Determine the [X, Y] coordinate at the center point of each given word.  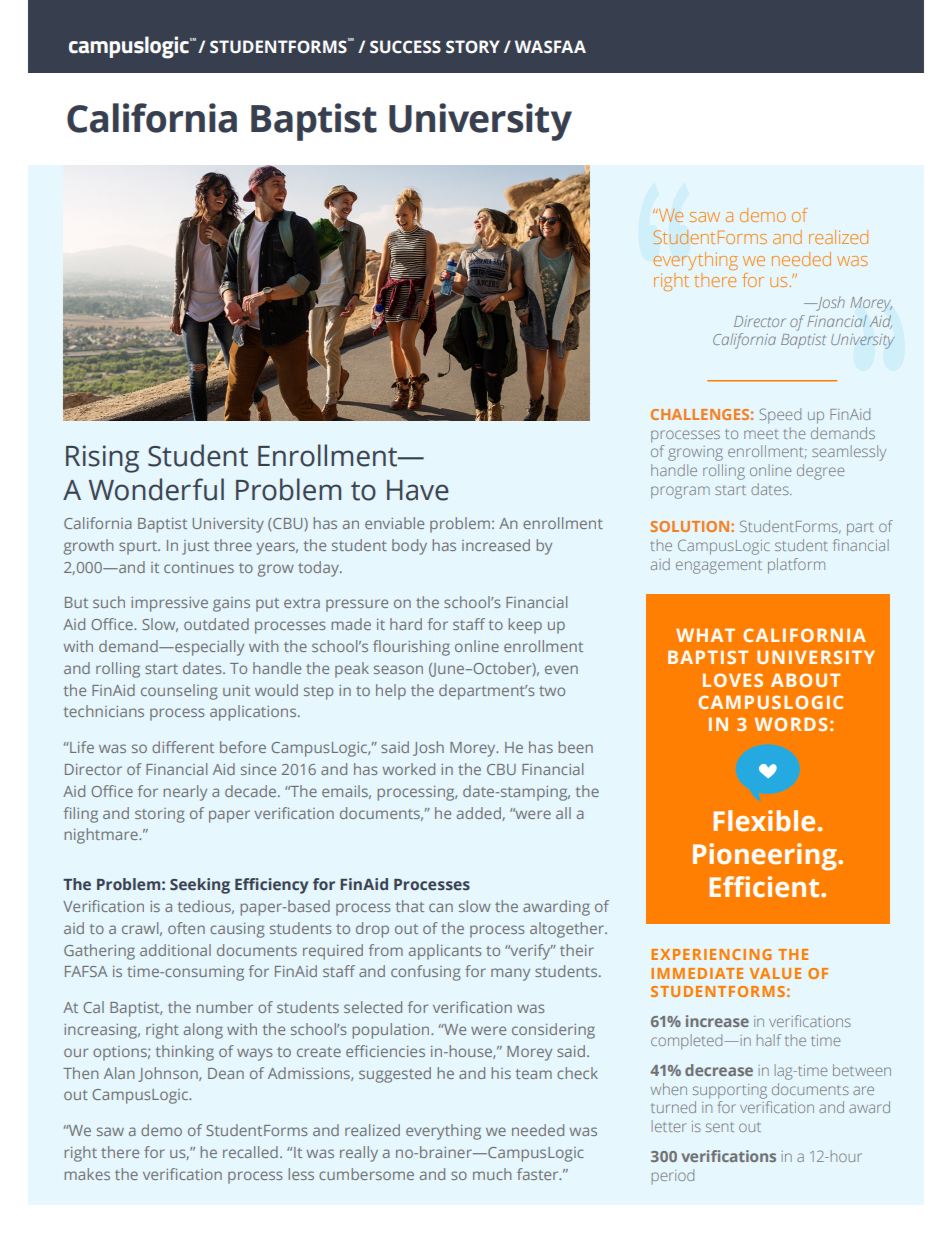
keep [525, 626]
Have [418, 490]
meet [761, 434]
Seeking [200, 886]
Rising [102, 459]
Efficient [765, 887]
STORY [473, 47]
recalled [250, 1152]
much [492, 1174]
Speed [780, 416]
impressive [169, 604]
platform [796, 566]
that [410, 906]
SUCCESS [405, 47]
